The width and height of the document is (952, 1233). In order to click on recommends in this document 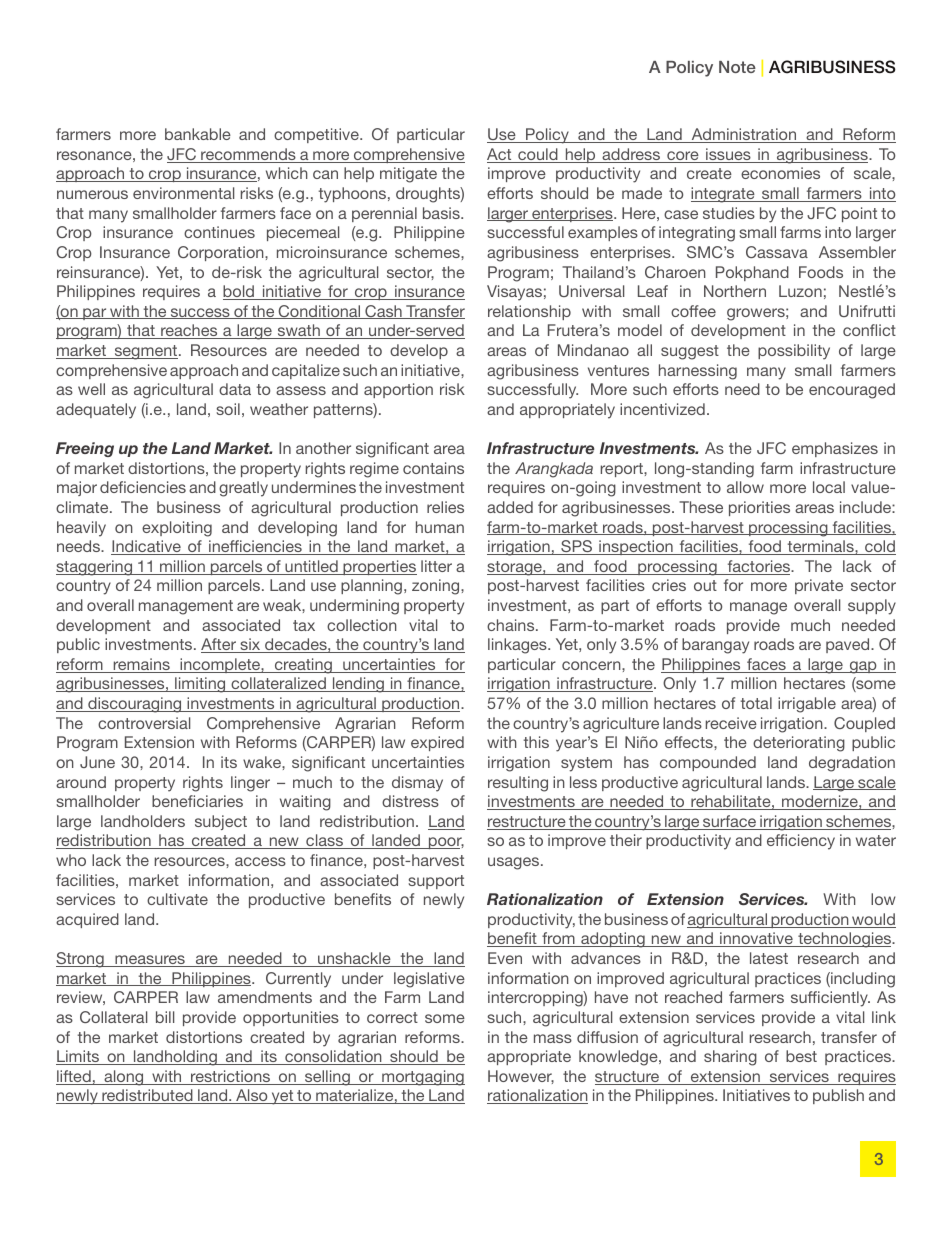, I will do `click(248, 155)`.
